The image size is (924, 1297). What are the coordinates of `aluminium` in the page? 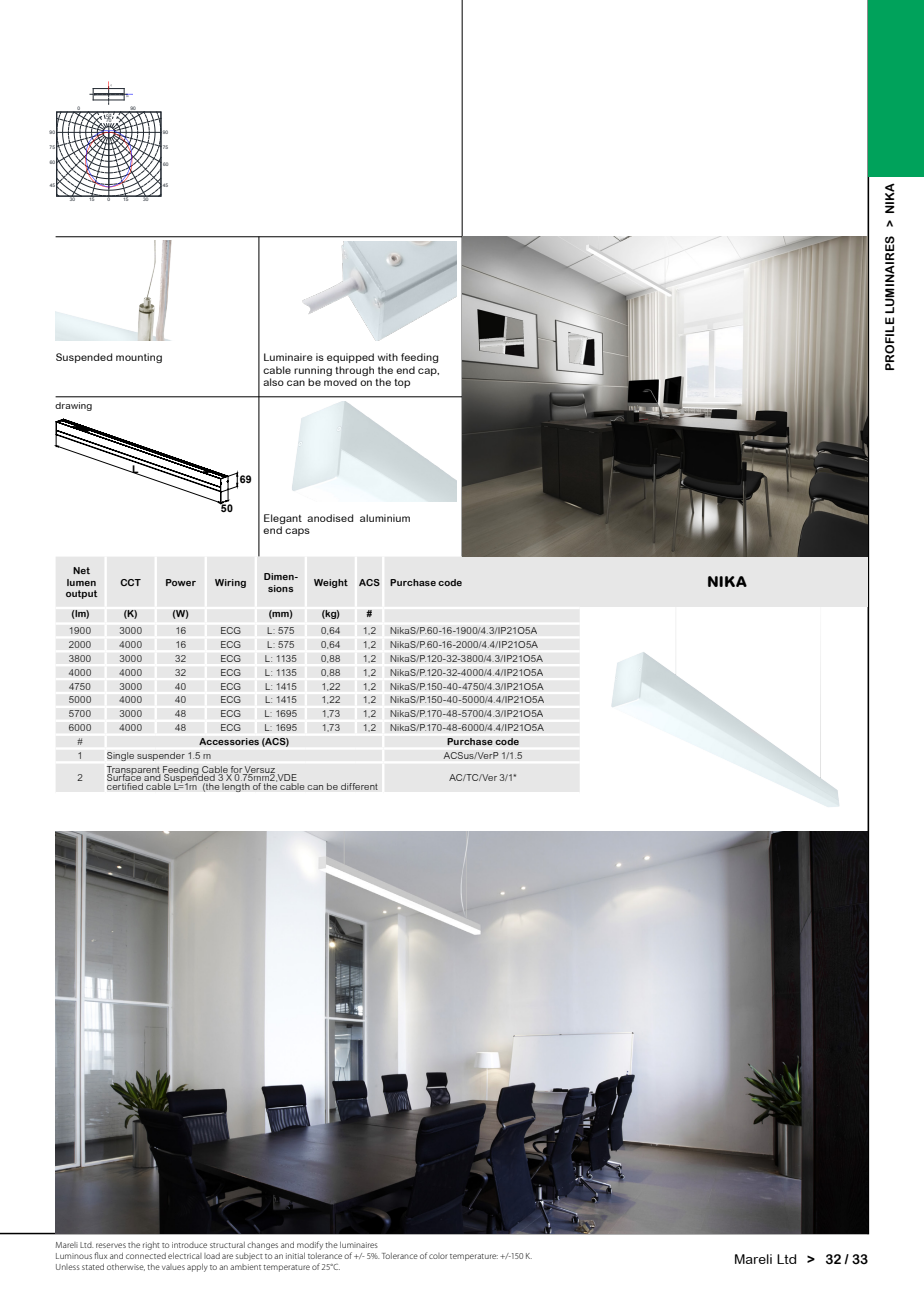 It's located at (385, 518).
